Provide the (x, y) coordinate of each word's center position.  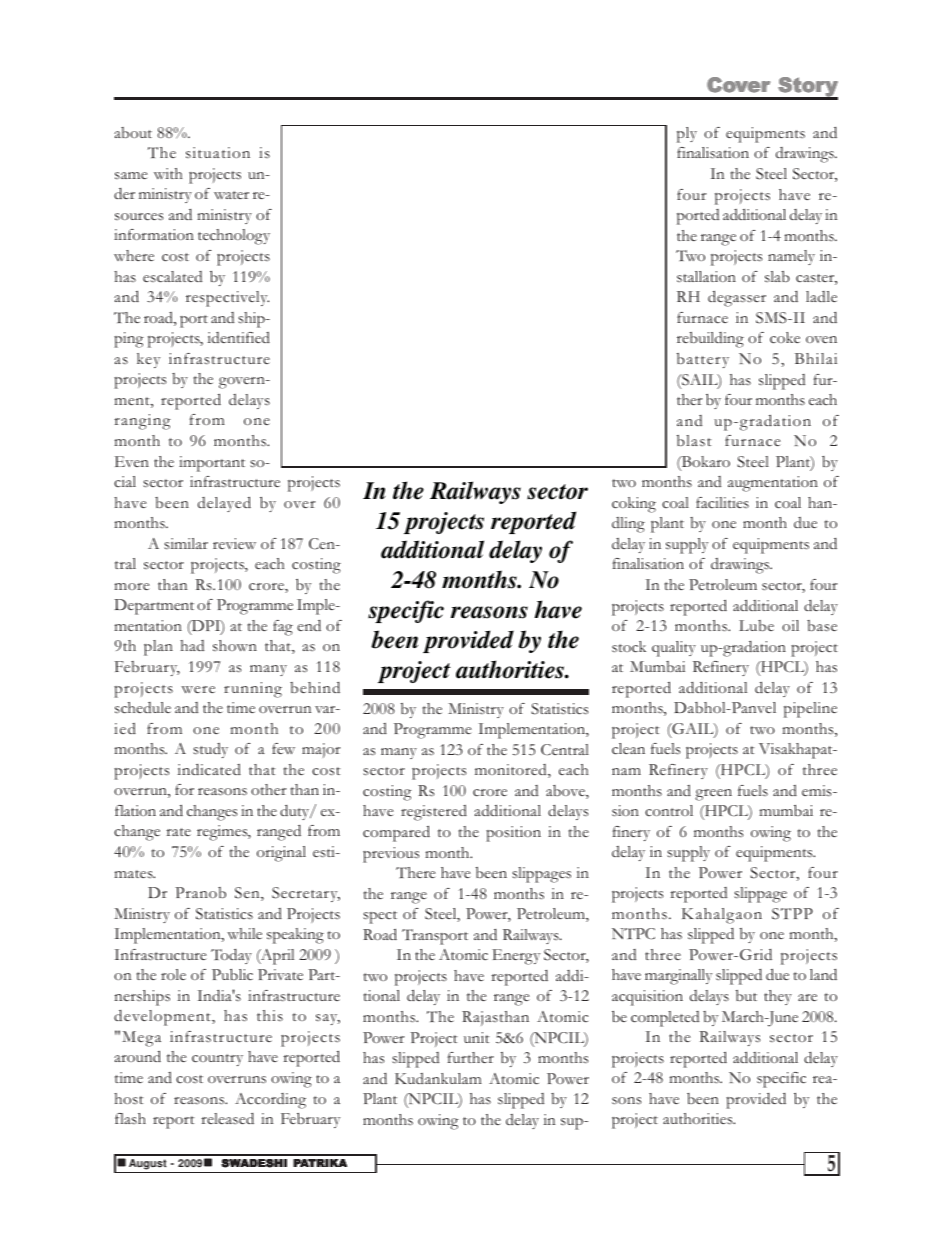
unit (476, 1037)
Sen (248, 894)
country (217, 1060)
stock (629, 647)
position (513, 834)
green (713, 795)
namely (791, 257)
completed (665, 1019)
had (192, 645)
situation (218, 152)
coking (634, 505)
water (231, 195)
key (148, 360)
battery (703, 360)
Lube (756, 625)
